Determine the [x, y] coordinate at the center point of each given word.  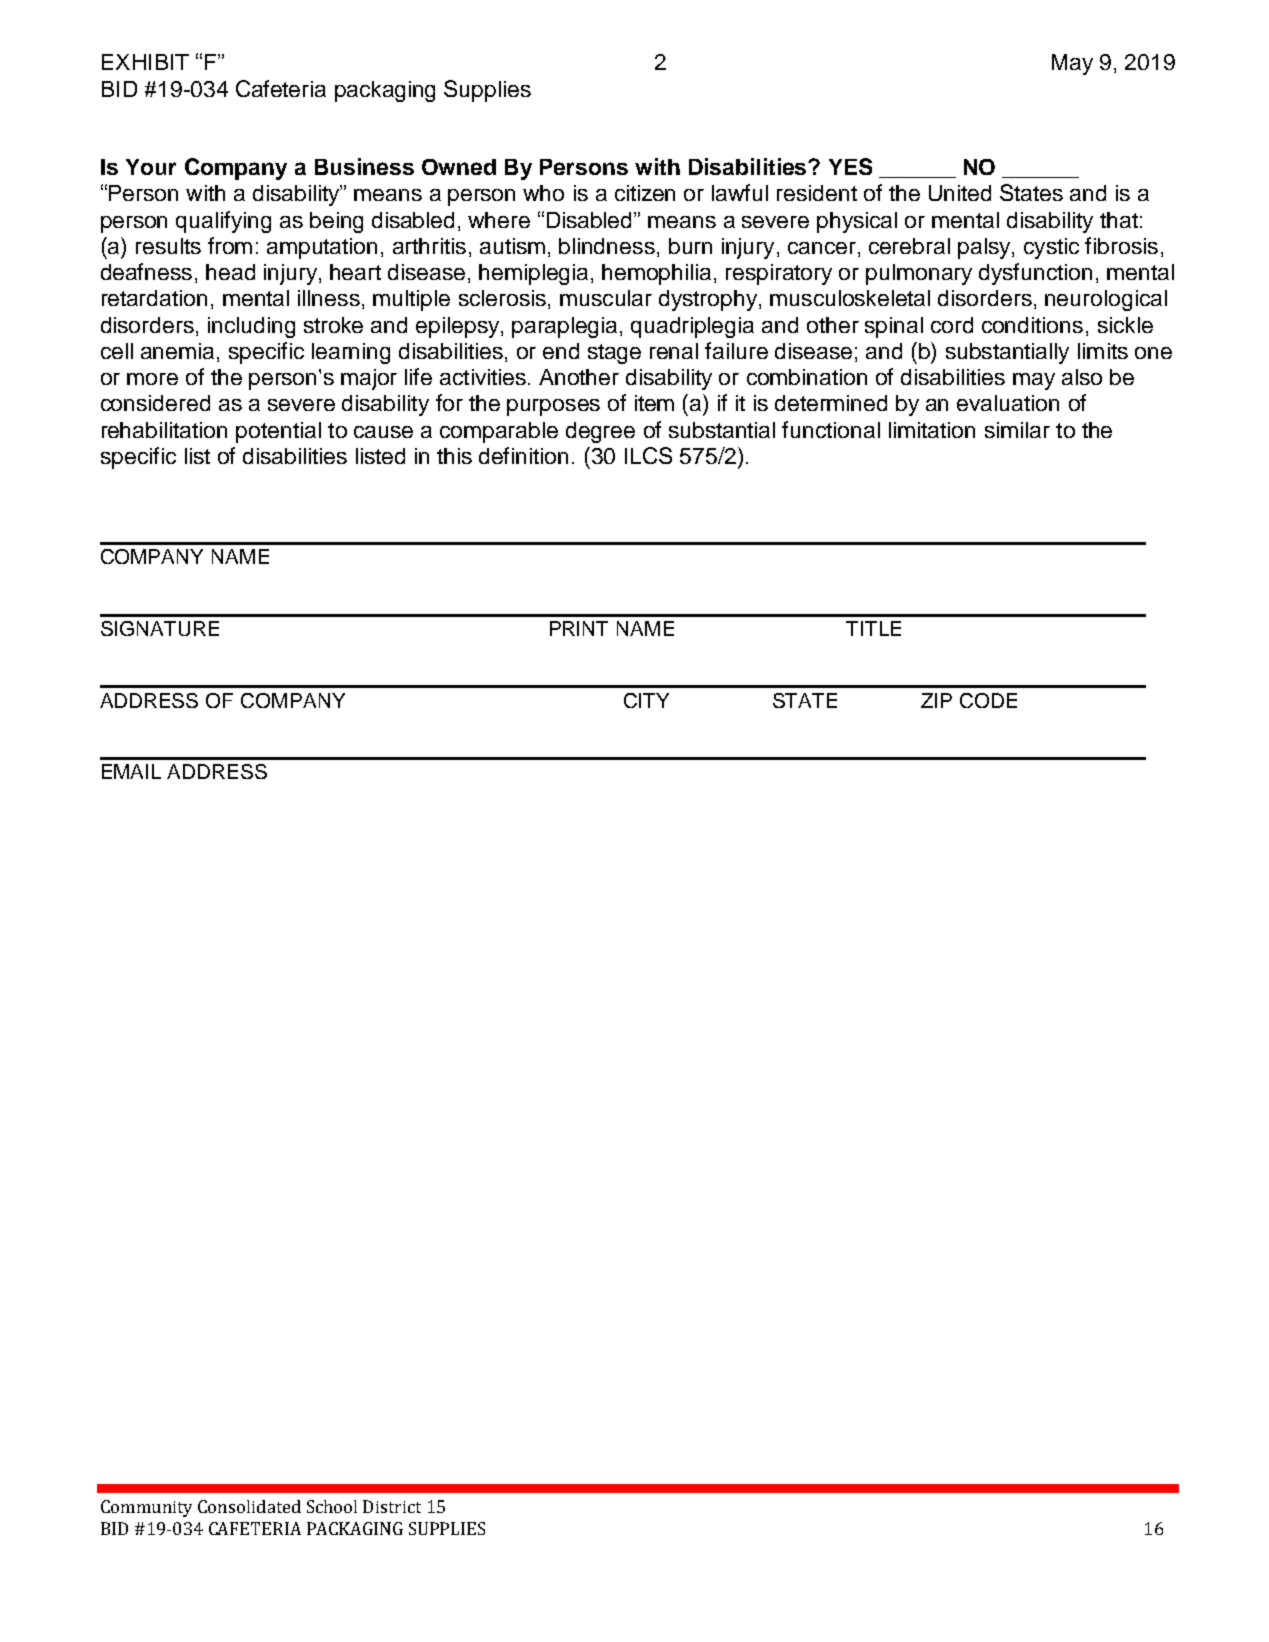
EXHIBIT [145, 62]
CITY [646, 700]
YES [850, 166]
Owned [459, 167]
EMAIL [131, 771]
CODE [988, 700]
